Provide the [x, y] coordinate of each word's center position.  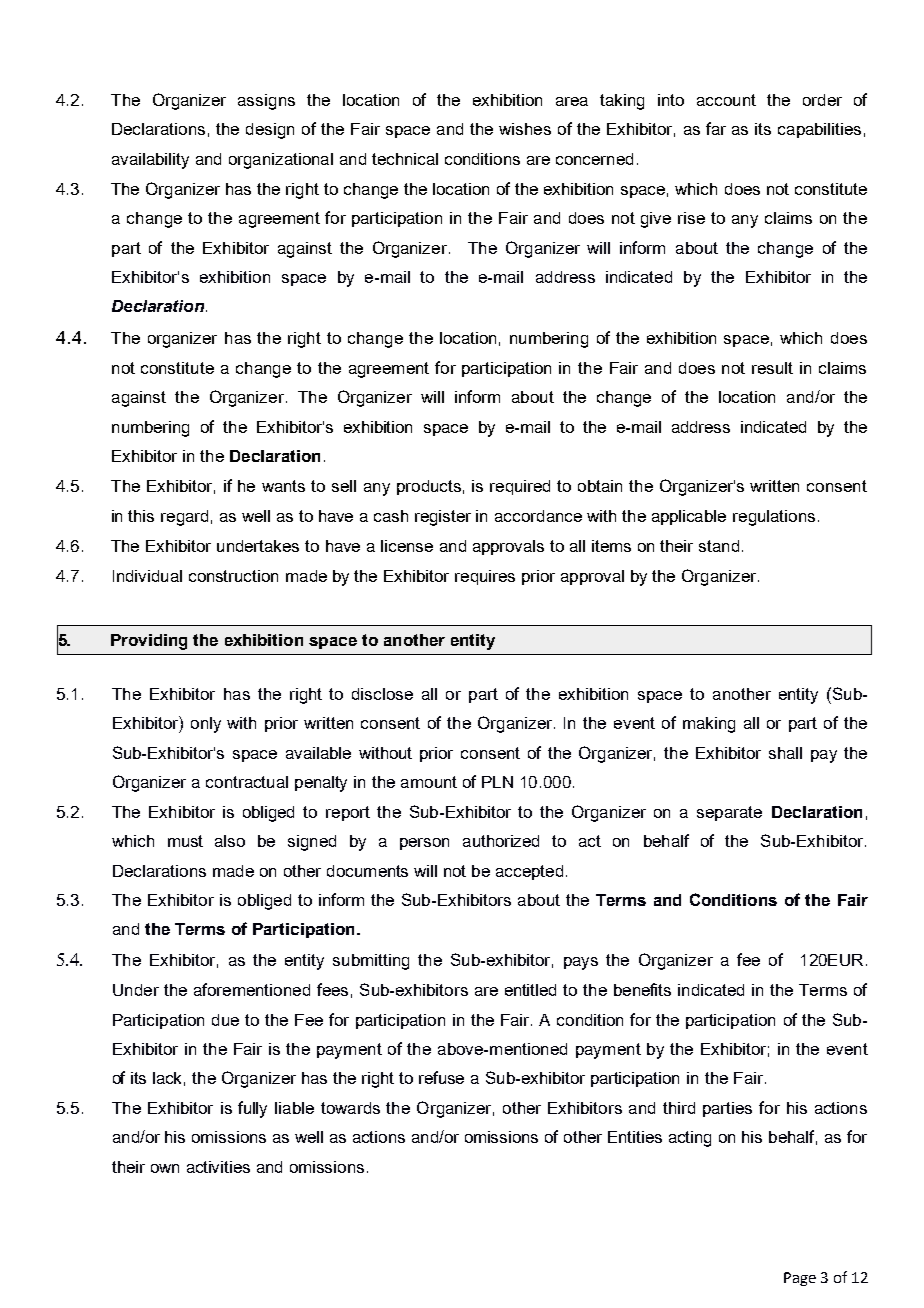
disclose [382, 694]
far [716, 128]
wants [283, 486]
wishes [525, 129]
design [270, 131]
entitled [530, 990]
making [709, 725]
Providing [149, 642]
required [520, 487]
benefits [642, 989]
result [772, 368]
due [225, 1020]
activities [218, 1167]
